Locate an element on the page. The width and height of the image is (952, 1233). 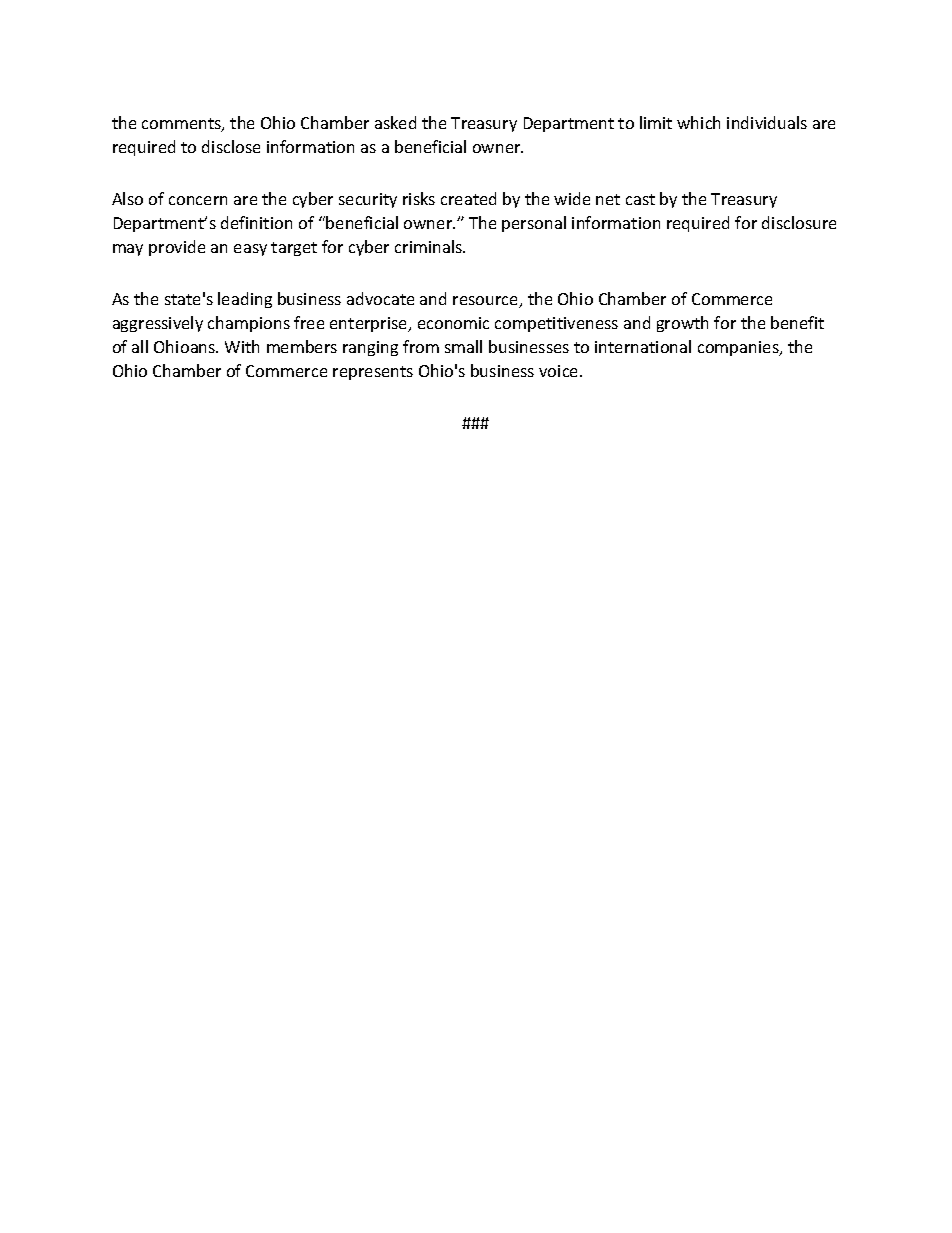
criminals is located at coordinates (430, 246).
